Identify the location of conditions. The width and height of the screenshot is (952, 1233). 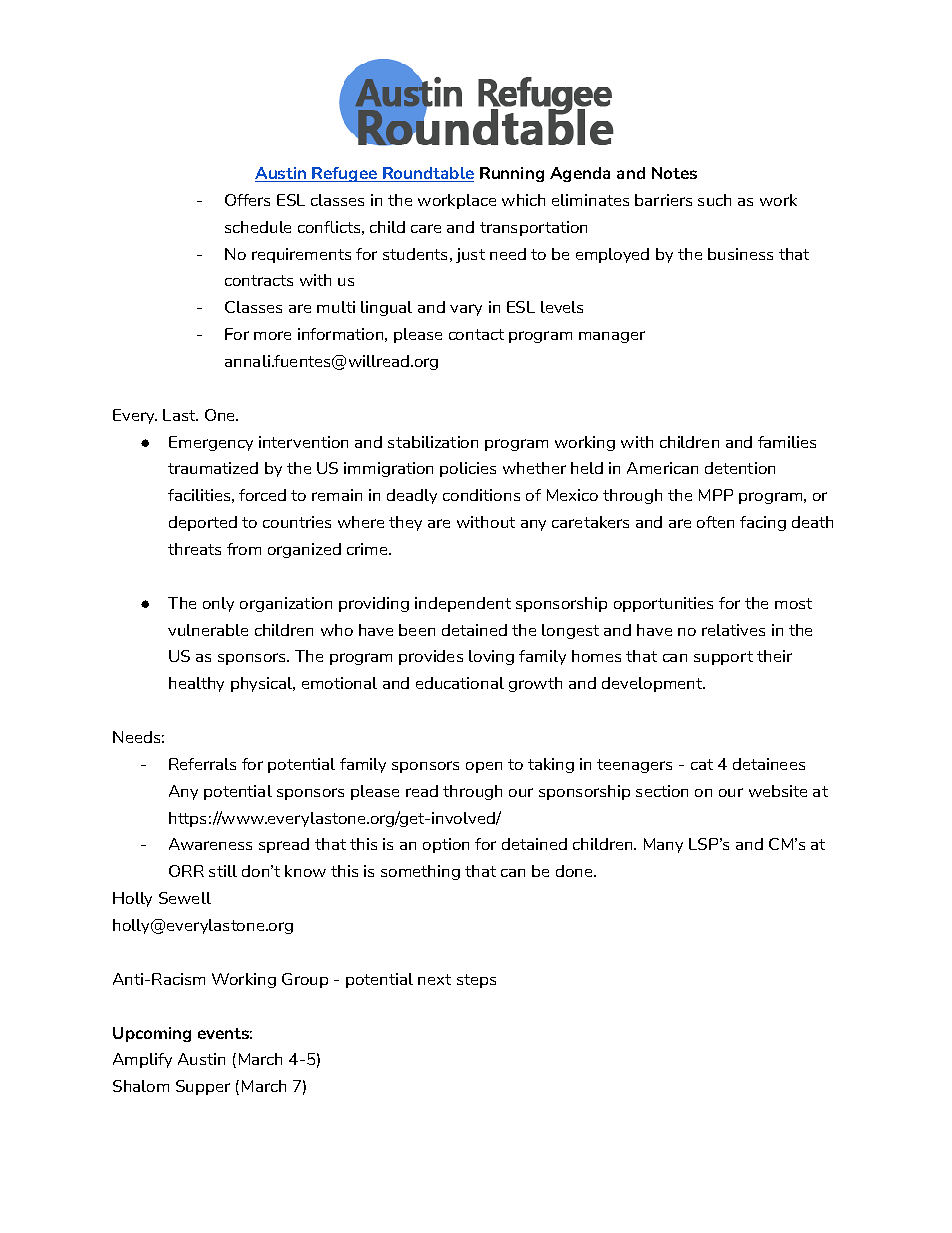
(481, 495).
